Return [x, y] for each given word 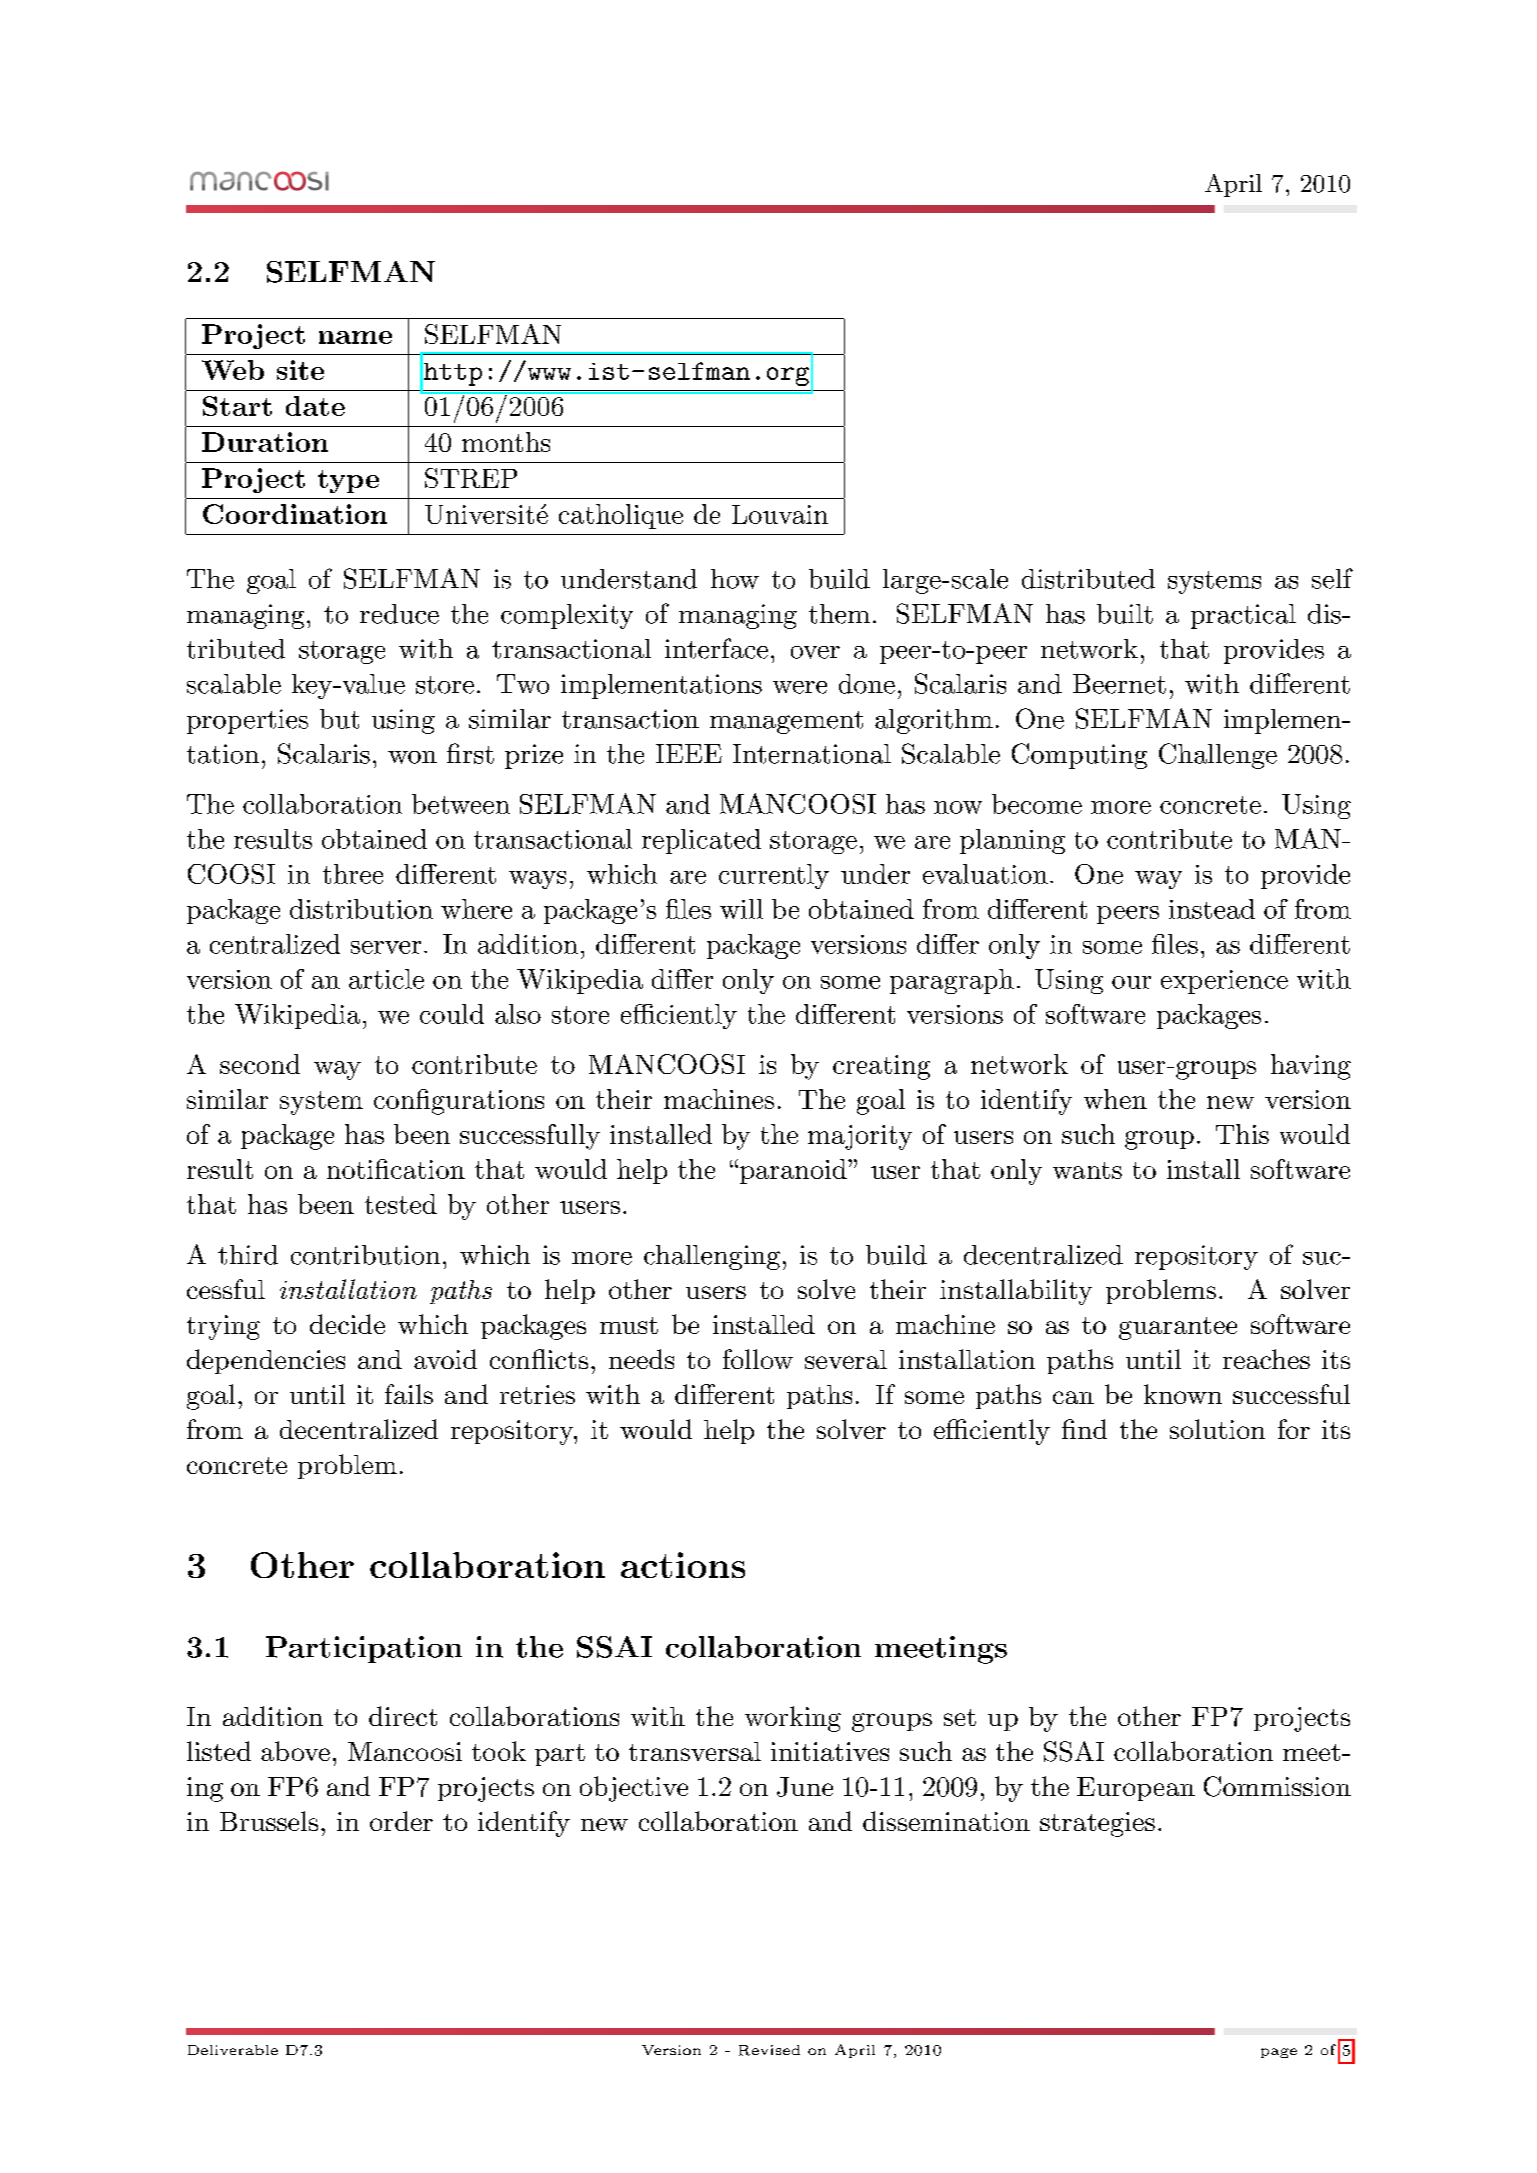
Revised [769, 2050]
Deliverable [233, 2050]
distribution [361, 909]
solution [1217, 1429]
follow [758, 1359]
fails [409, 1394]
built [1125, 614]
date [315, 406]
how [735, 579]
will [741, 909]
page [1279, 2053]
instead [1212, 909]
